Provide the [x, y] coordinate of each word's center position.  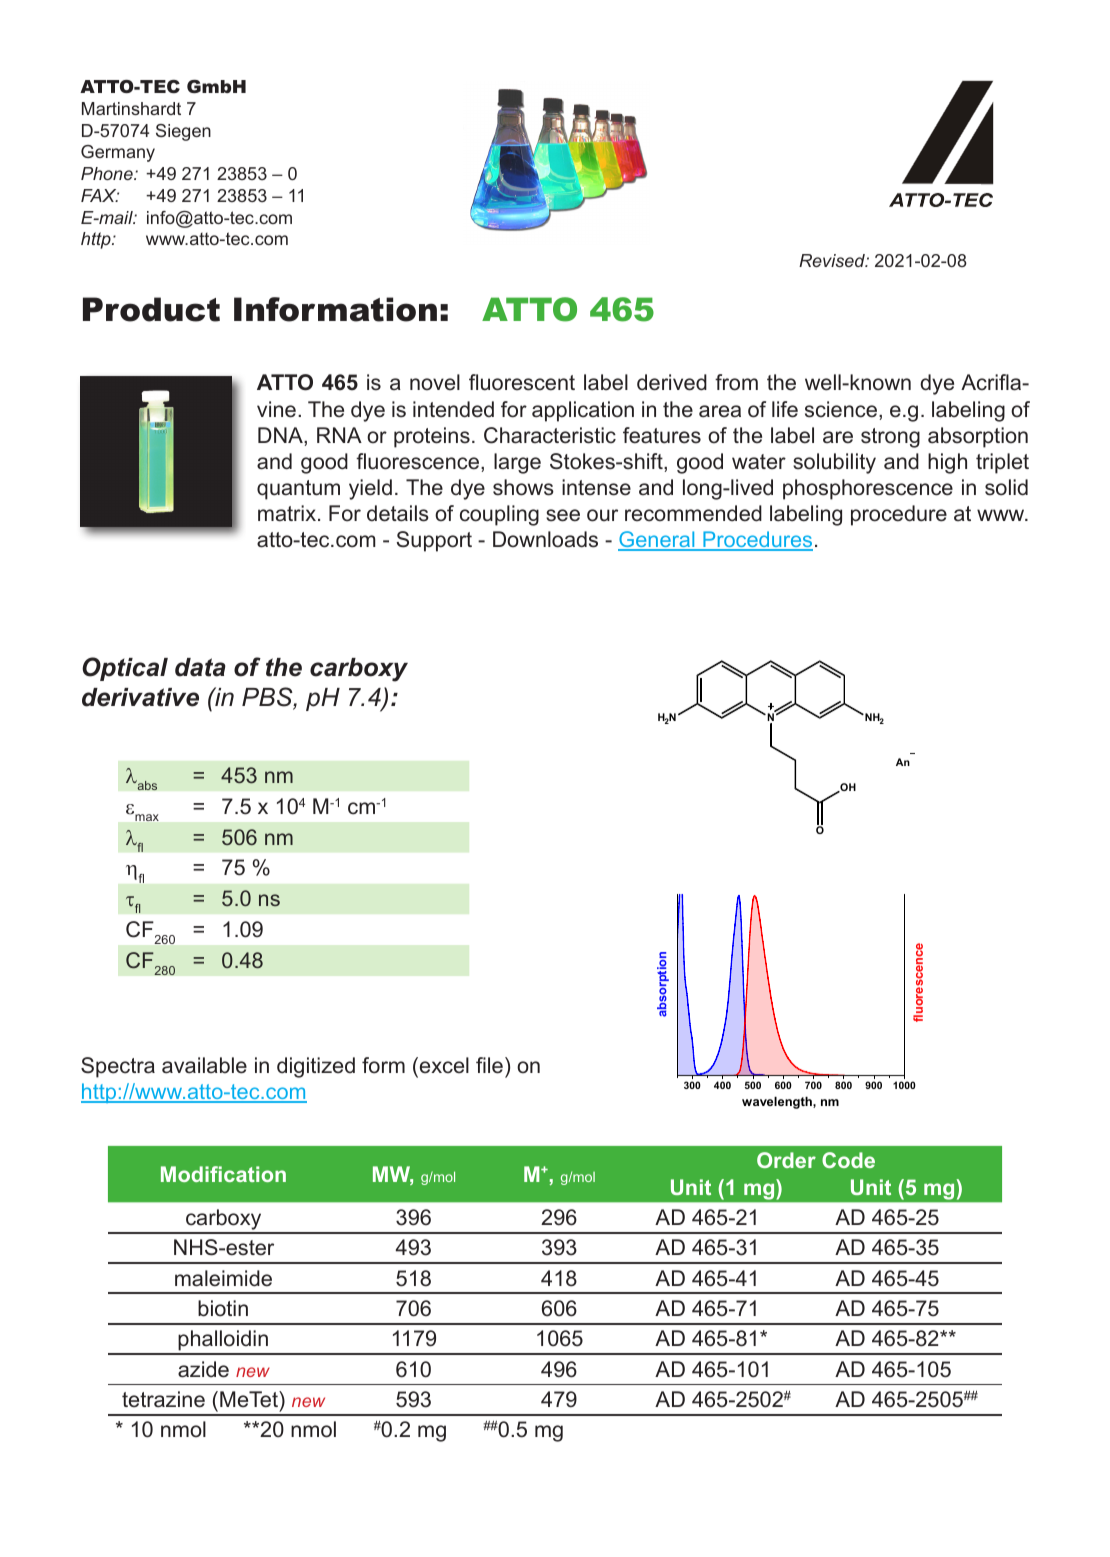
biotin [223, 1308]
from [736, 382]
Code [848, 1160]
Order [786, 1160]
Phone [108, 173]
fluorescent [522, 382]
